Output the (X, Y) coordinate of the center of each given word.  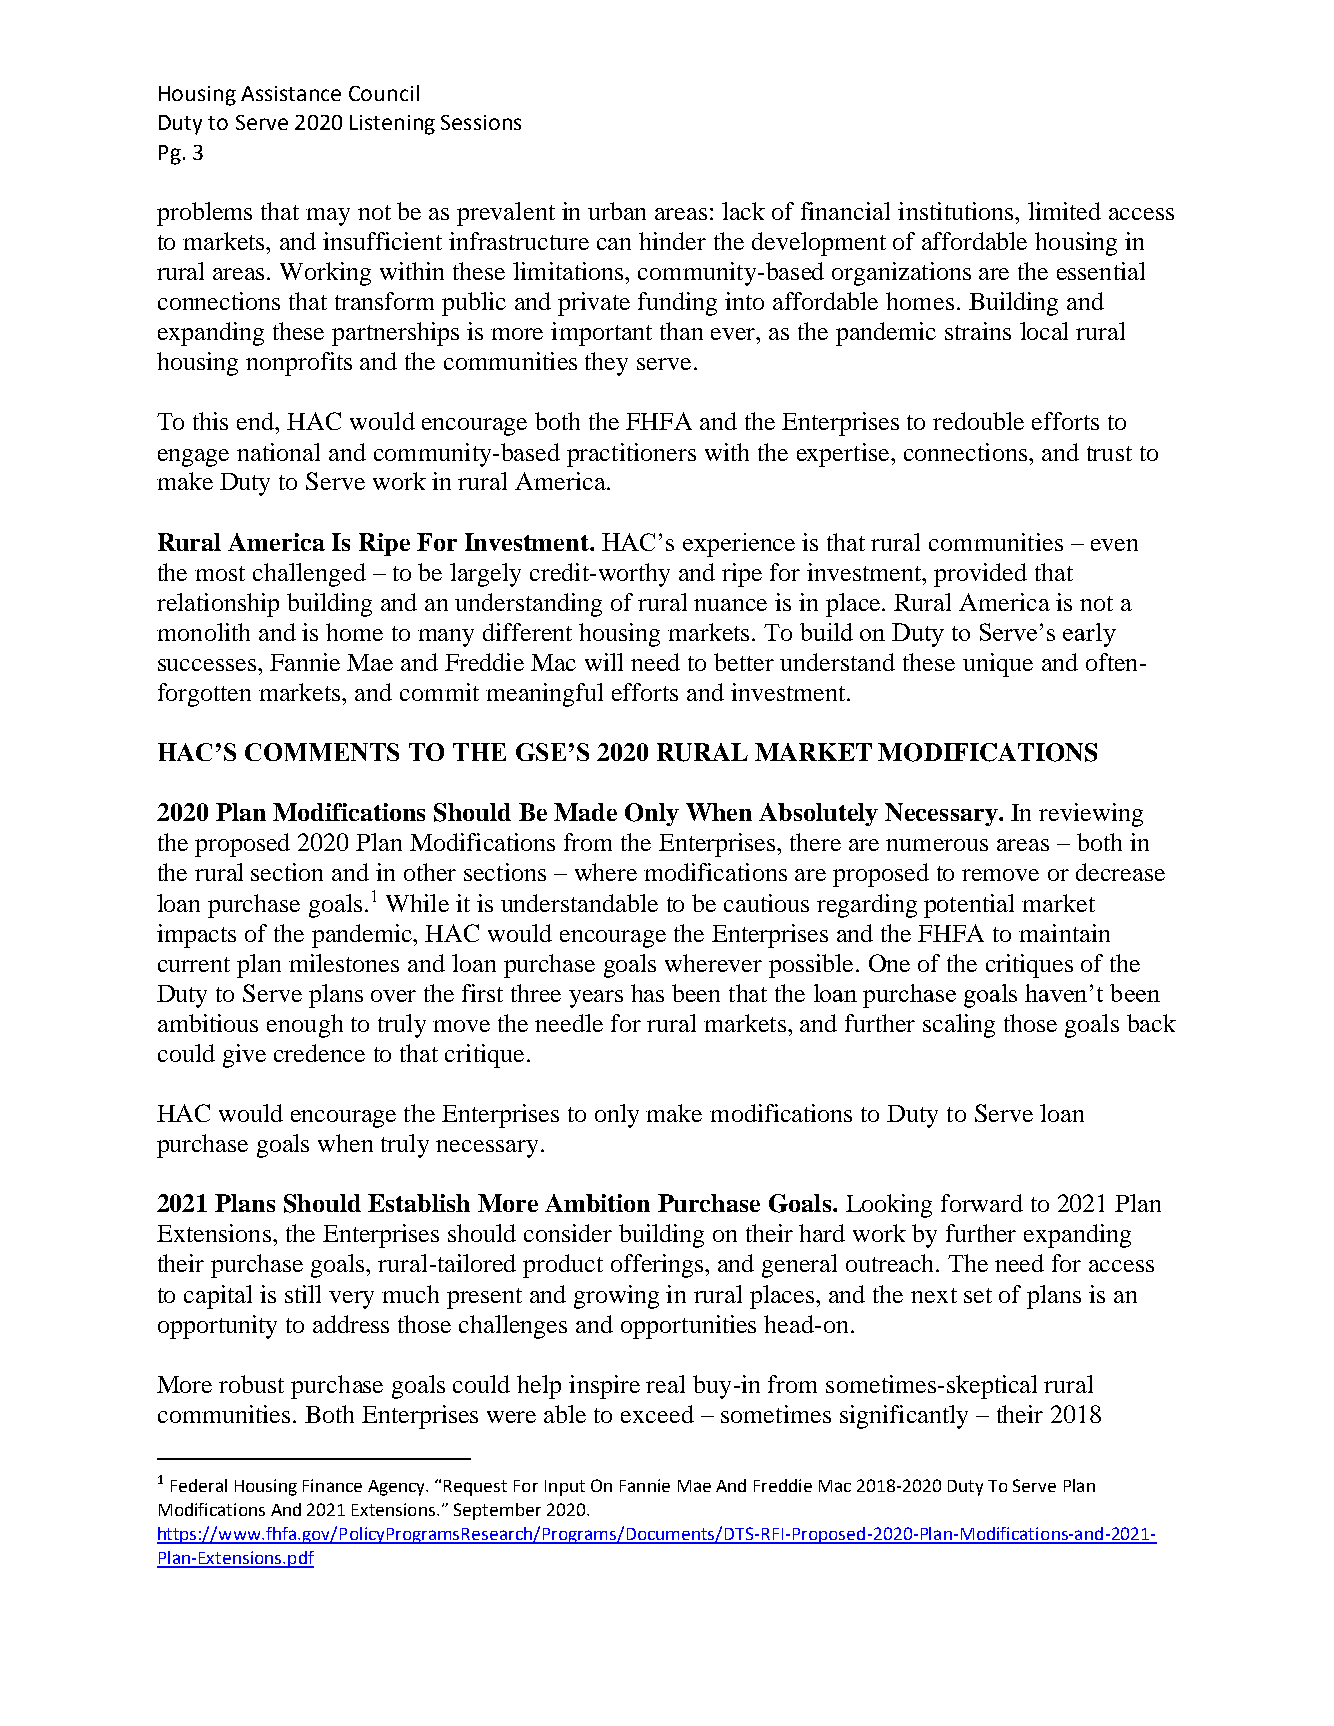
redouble (978, 421)
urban (617, 211)
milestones (344, 963)
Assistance (291, 93)
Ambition (597, 1203)
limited (1064, 211)
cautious (766, 903)
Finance (332, 1485)
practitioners (631, 455)
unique (998, 665)
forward (982, 1203)
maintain (1064, 933)
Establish (419, 1203)
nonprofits (299, 364)
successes (207, 665)
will (604, 662)
